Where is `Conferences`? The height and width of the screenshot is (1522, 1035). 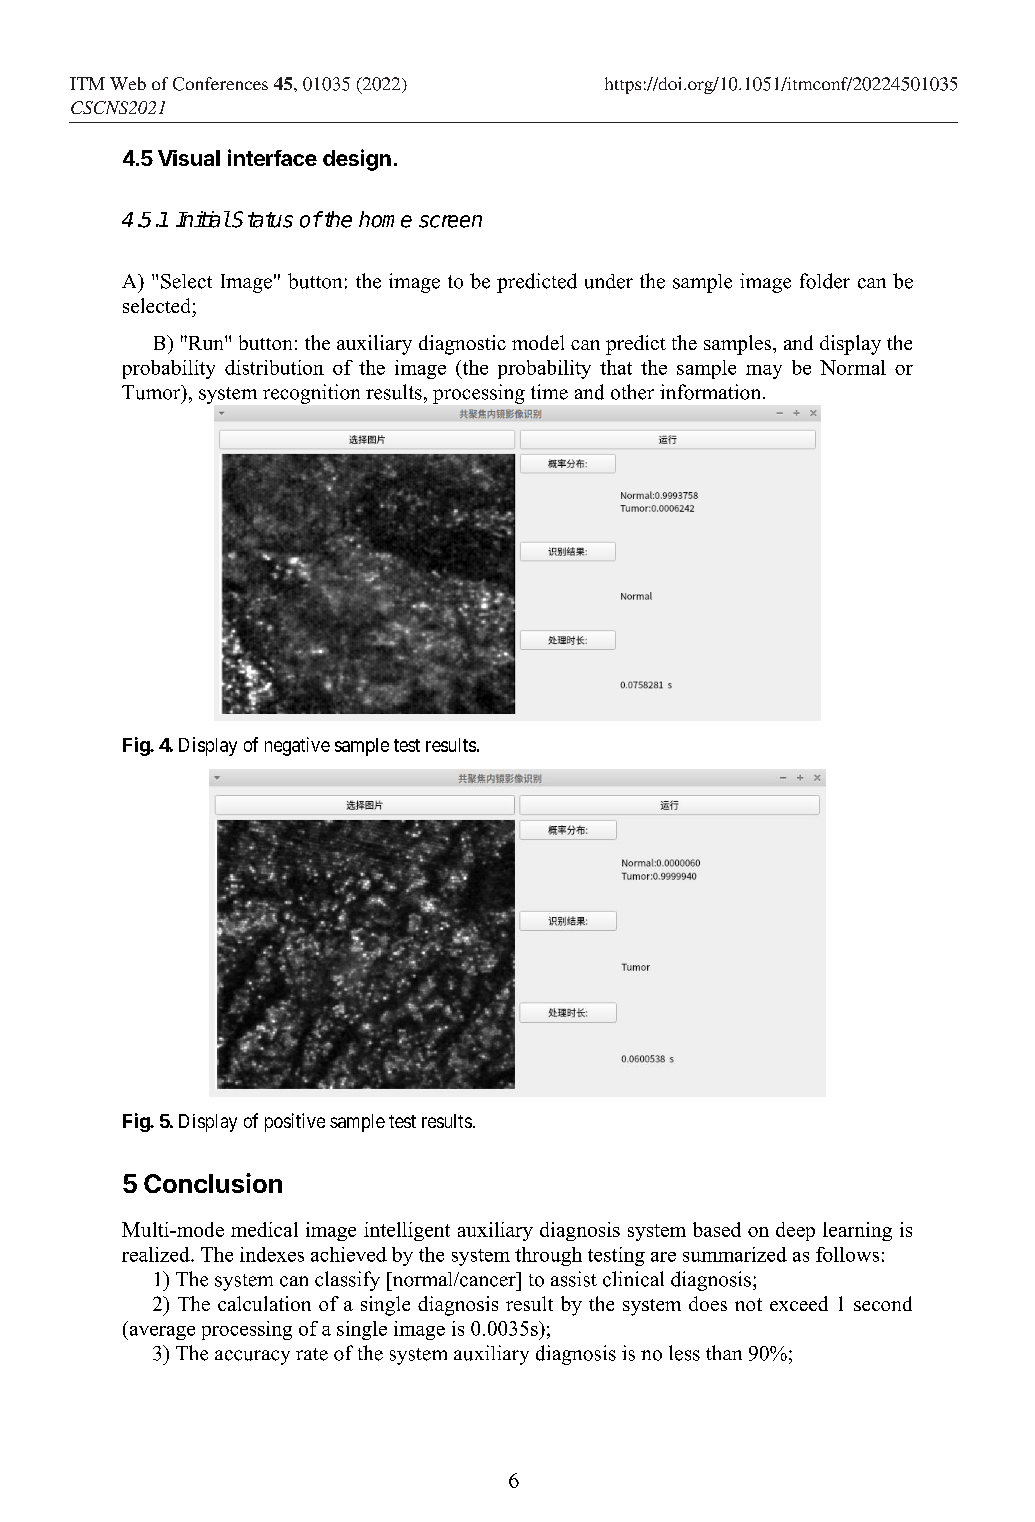
Conferences is located at coordinates (220, 84).
